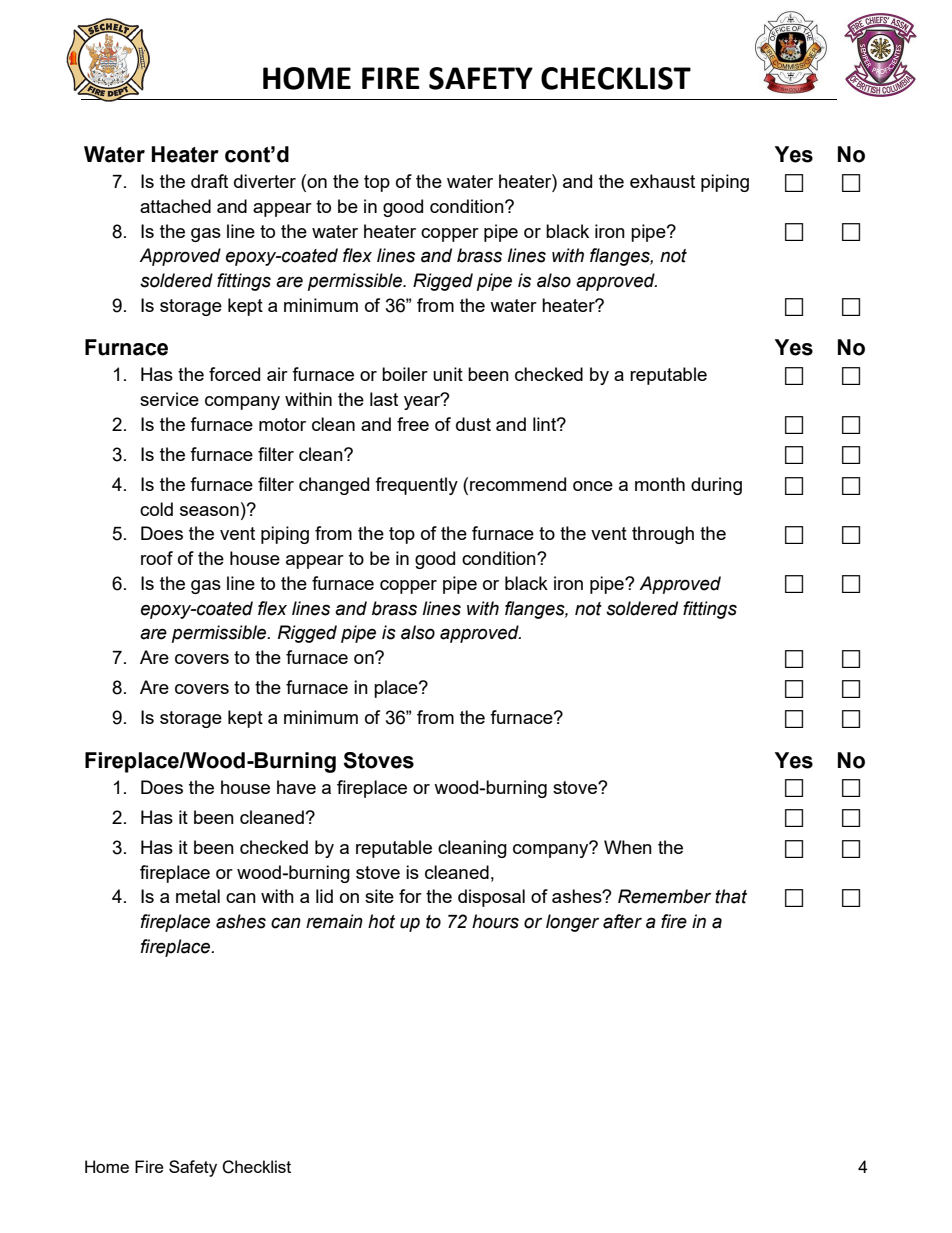 Image resolution: width=952 pixels, height=1233 pixels. I want to click on season, so click(209, 511).
